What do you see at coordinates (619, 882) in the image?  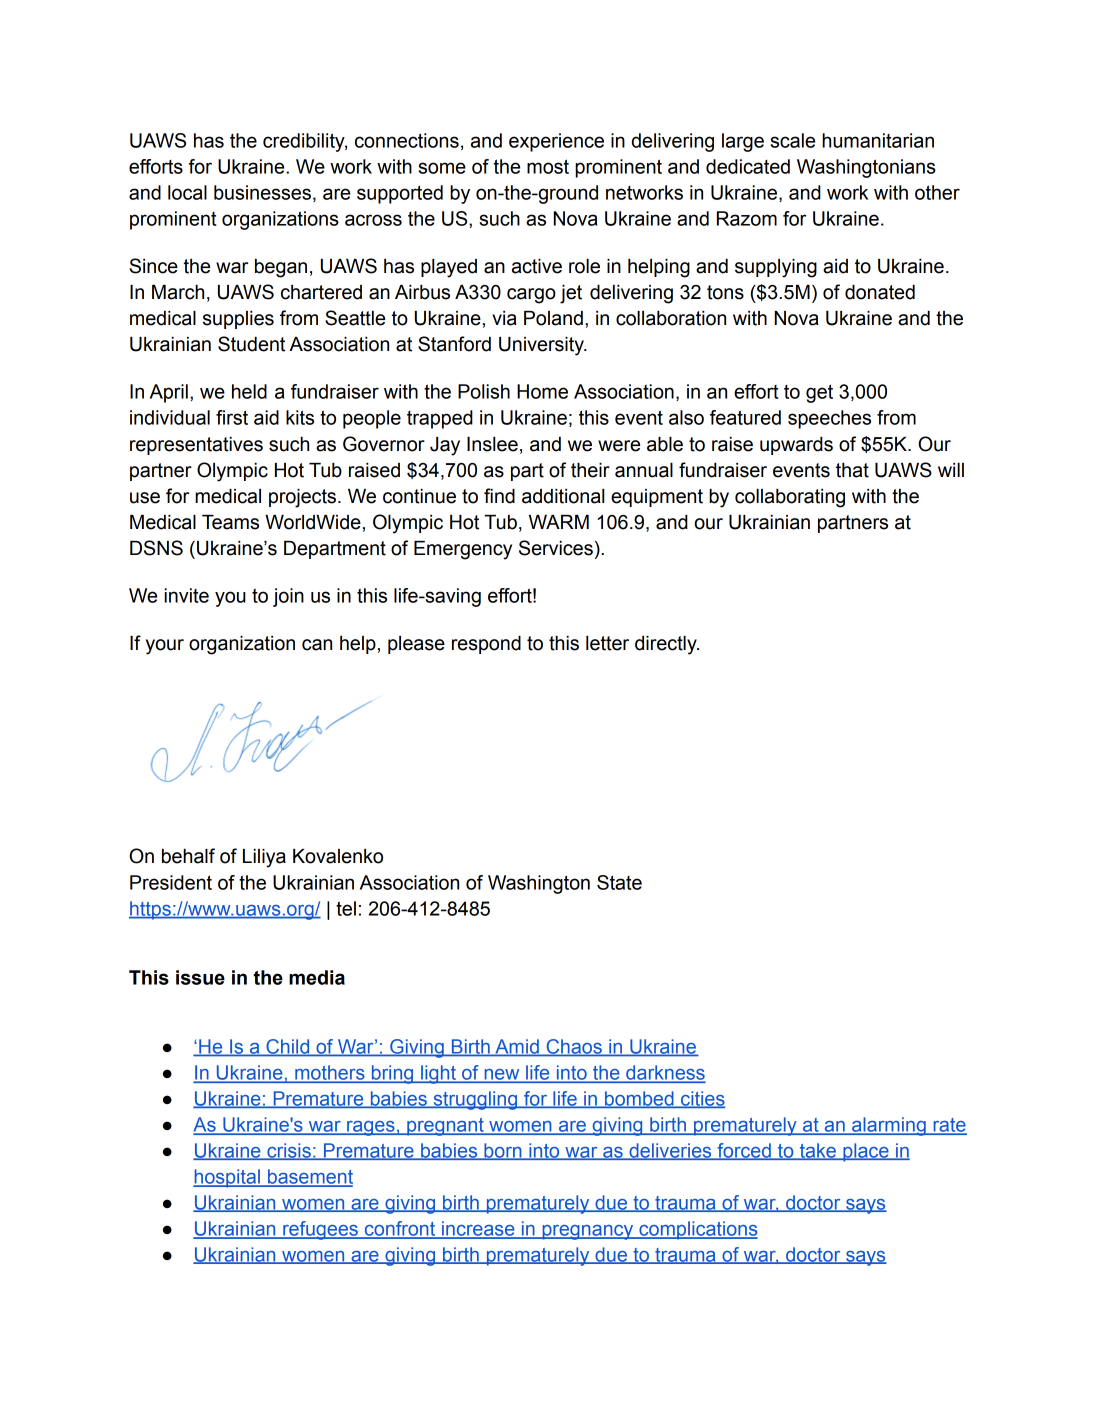 I see `State` at bounding box center [619, 882].
